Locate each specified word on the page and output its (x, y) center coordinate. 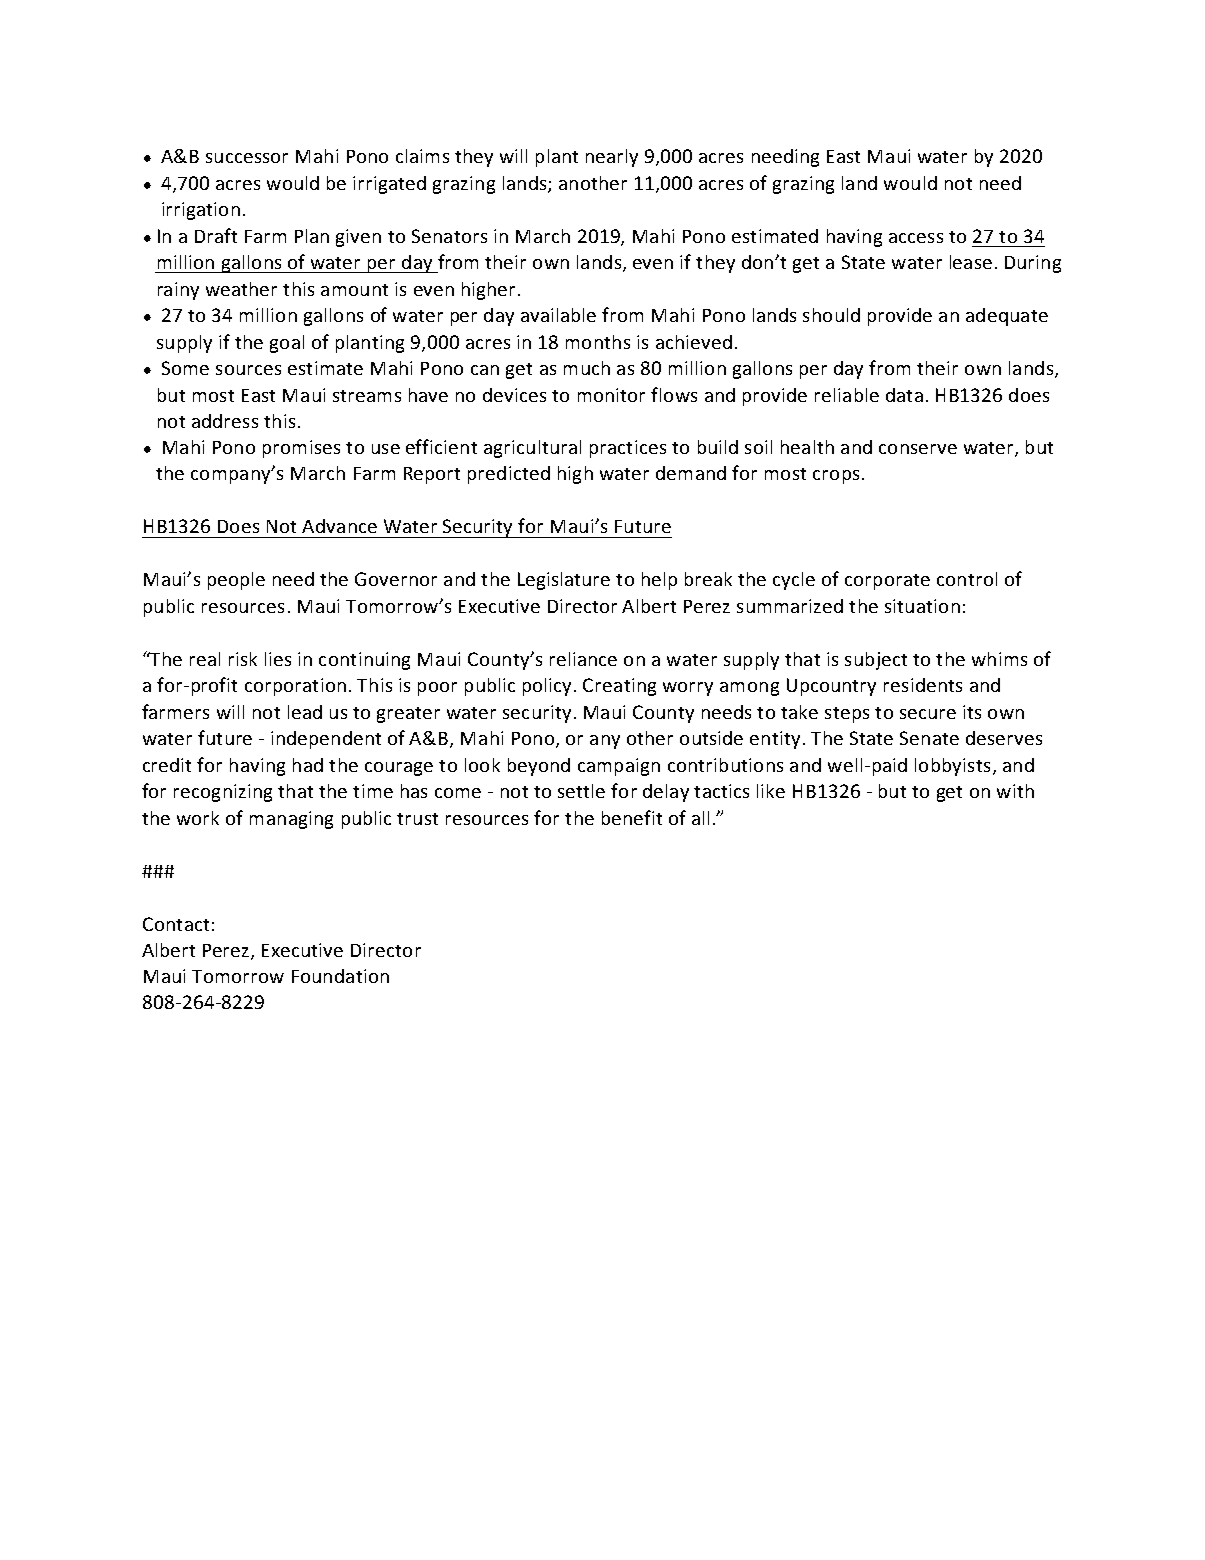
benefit (632, 817)
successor (247, 158)
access (916, 238)
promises (301, 449)
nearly (612, 158)
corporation (295, 687)
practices (628, 449)
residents (923, 685)
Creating (619, 687)
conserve (918, 449)
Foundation (340, 976)
